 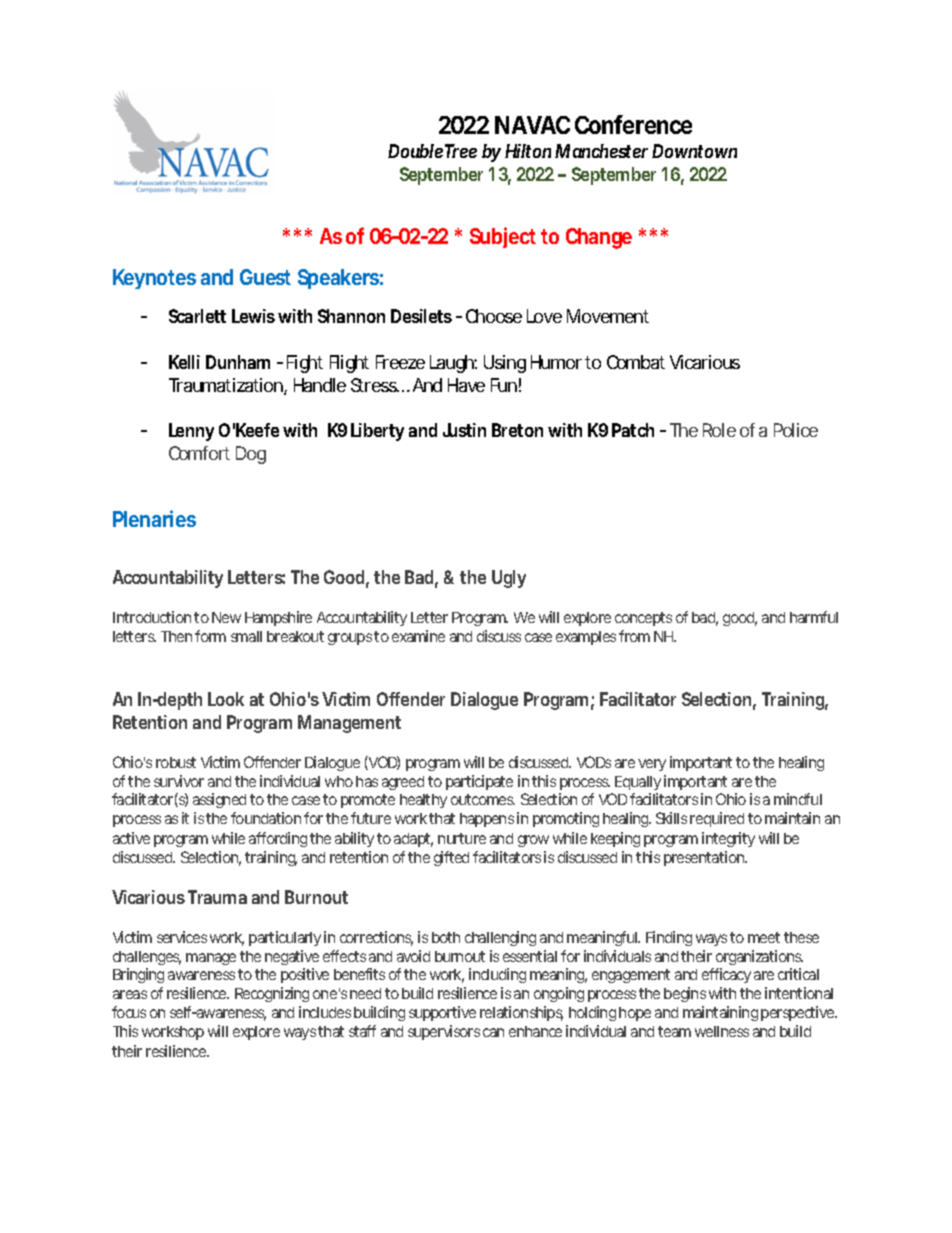 What do you see at coordinates (462, 838) in the image?
I see `nurture` at bounding box center [462, 838].
